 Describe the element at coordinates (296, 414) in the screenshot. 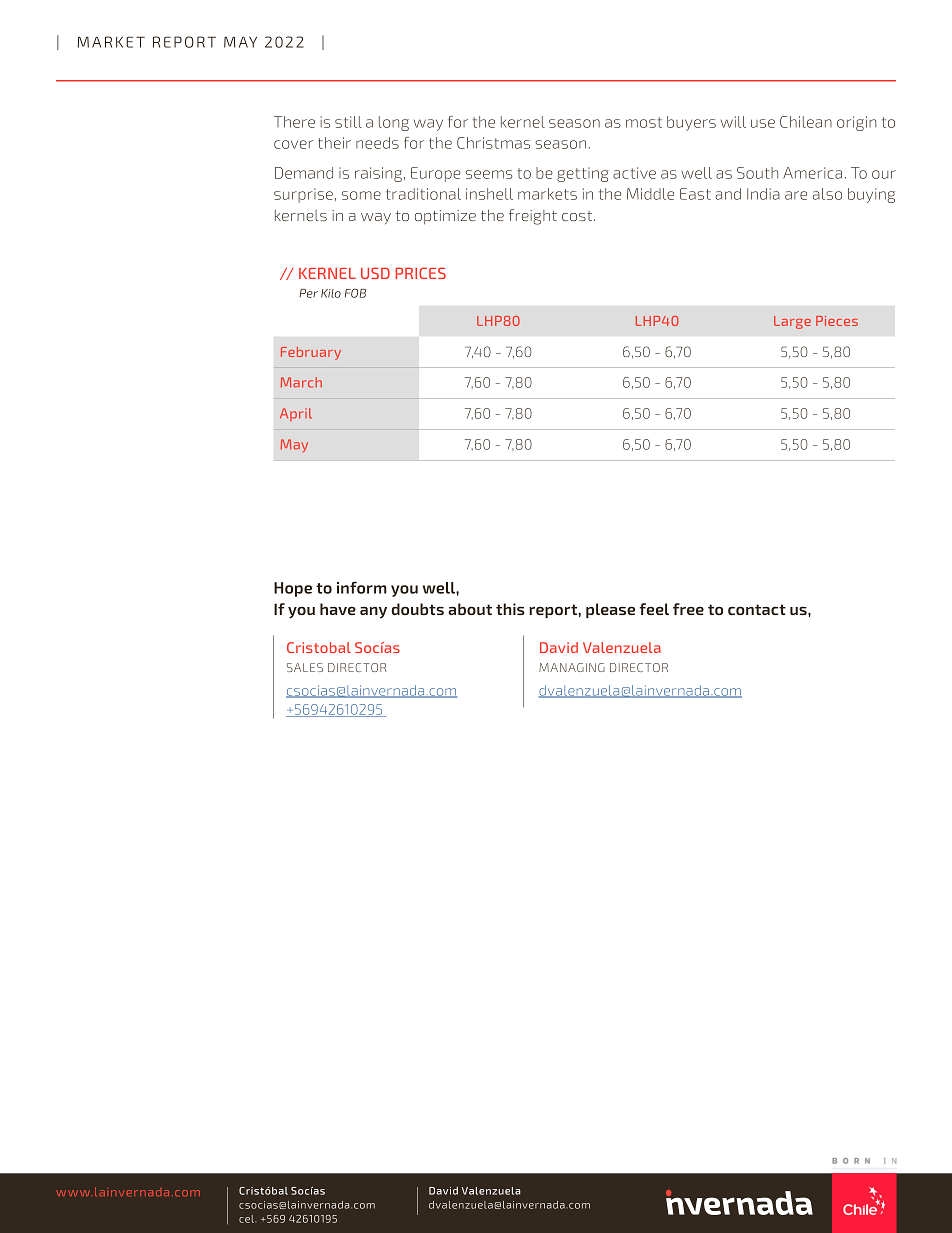

I see `April` at that location.
